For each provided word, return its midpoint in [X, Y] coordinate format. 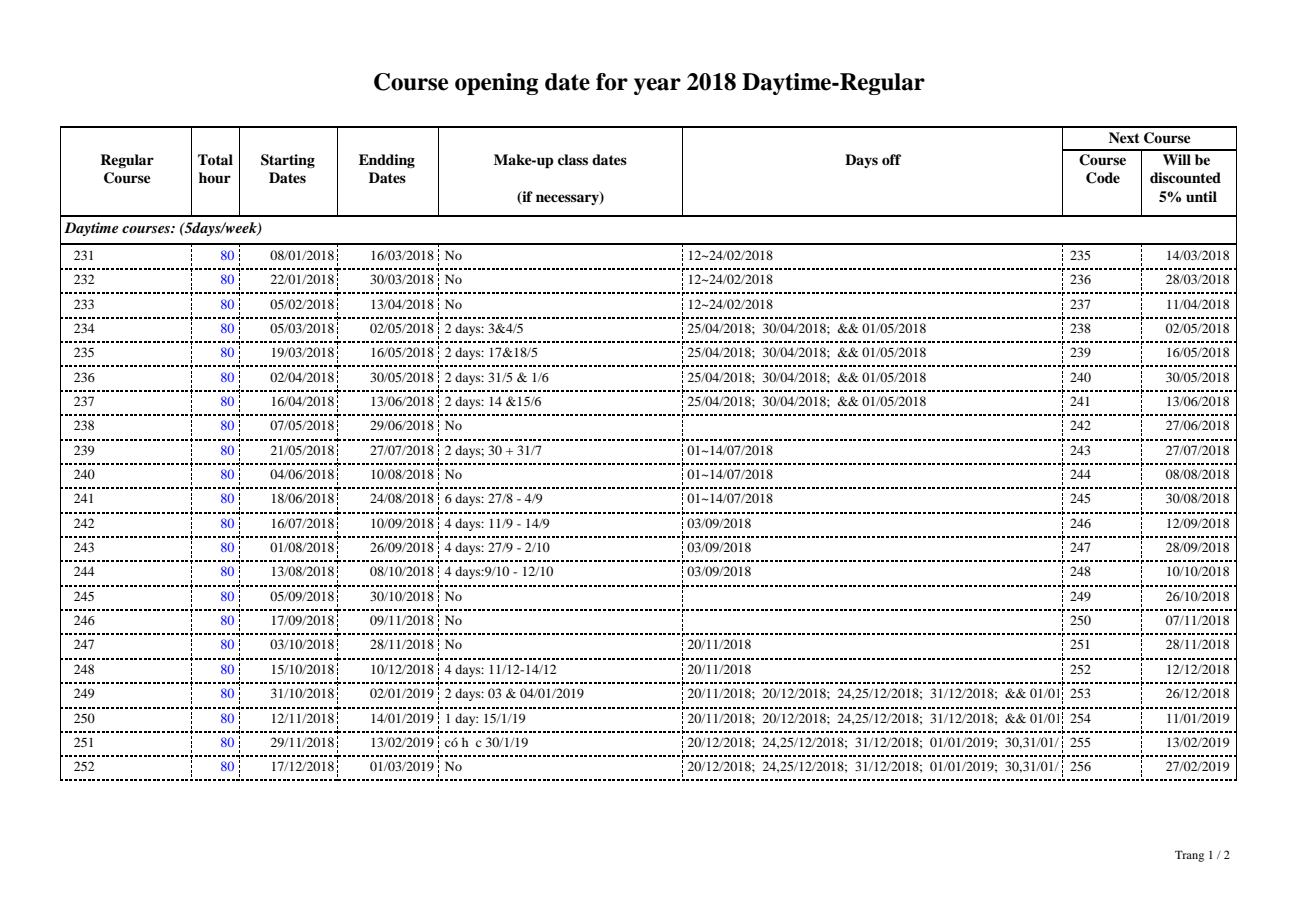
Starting [288, 161]
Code [1103, 178]
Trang [1189, 856]
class [573, 159]
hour [215, 177]
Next [1124, 137]
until [1201, 196]
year [657, 86]
